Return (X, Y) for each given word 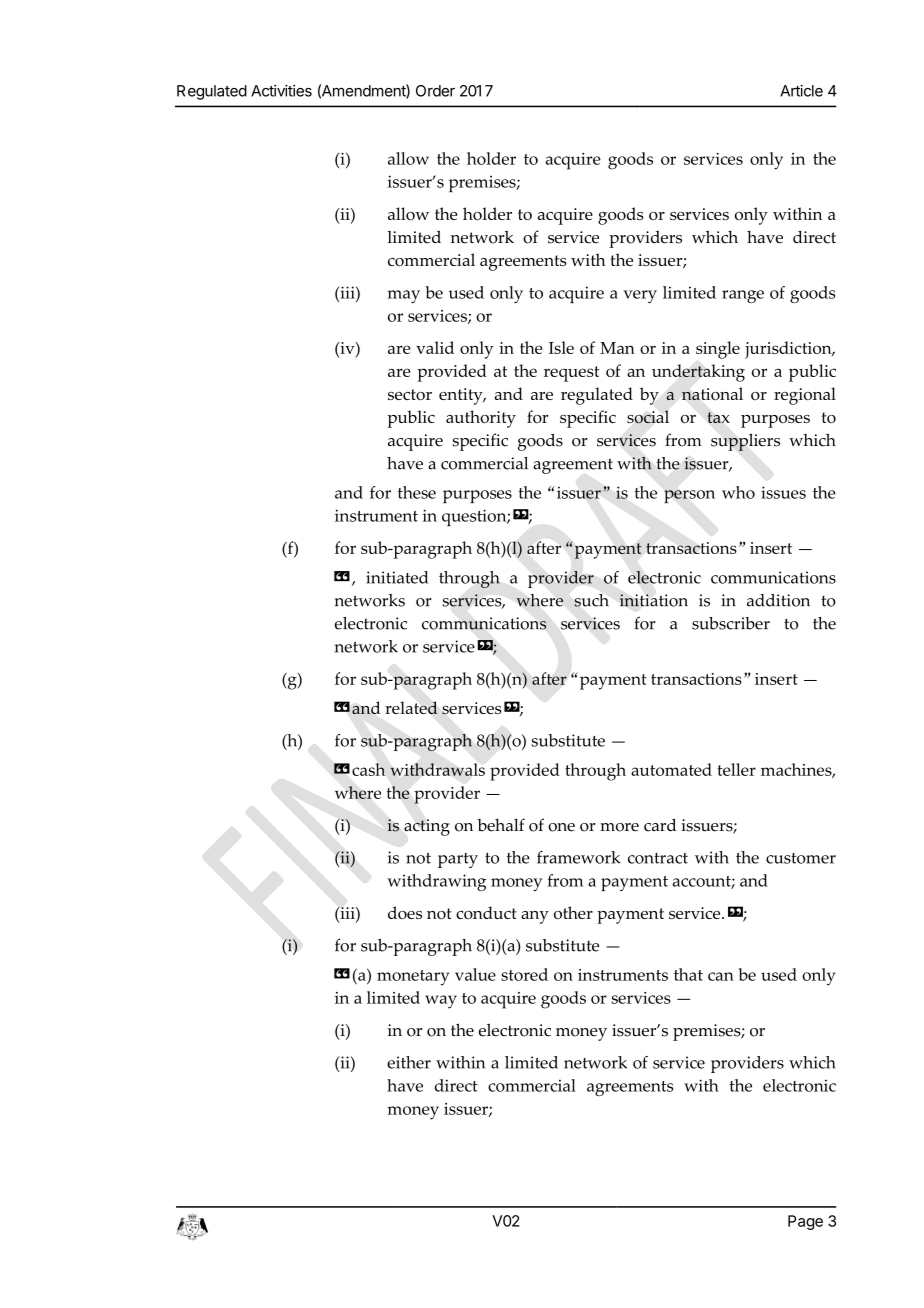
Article (801, 91)
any (535, 917)
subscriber (731, 623)
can (721, 976)
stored (524, 974)
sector (410, 394)
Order (435, 91)
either (409, 1062)
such (591, 600)
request (571, 374)
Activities (281, 90)
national (712, 393)
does (405, 912)
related (411, 707)
